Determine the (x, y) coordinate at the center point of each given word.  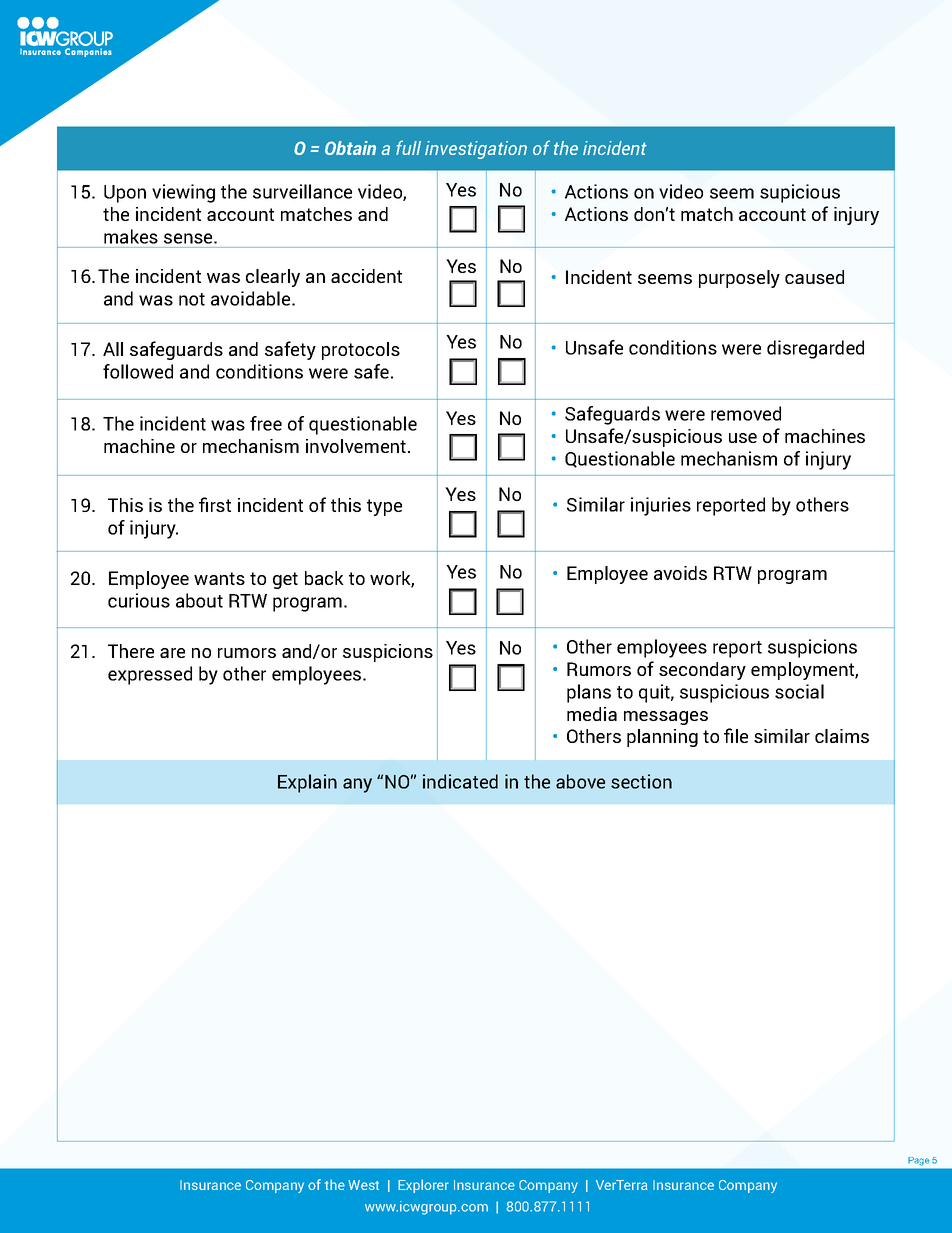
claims (842, 736)
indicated (460, 781)
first (215, 504)
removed (746, 413)
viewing (183, 193)
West (363, 1185)
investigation (476, 150)
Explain (307, 783)
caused (814, 277)
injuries (661, 506)
